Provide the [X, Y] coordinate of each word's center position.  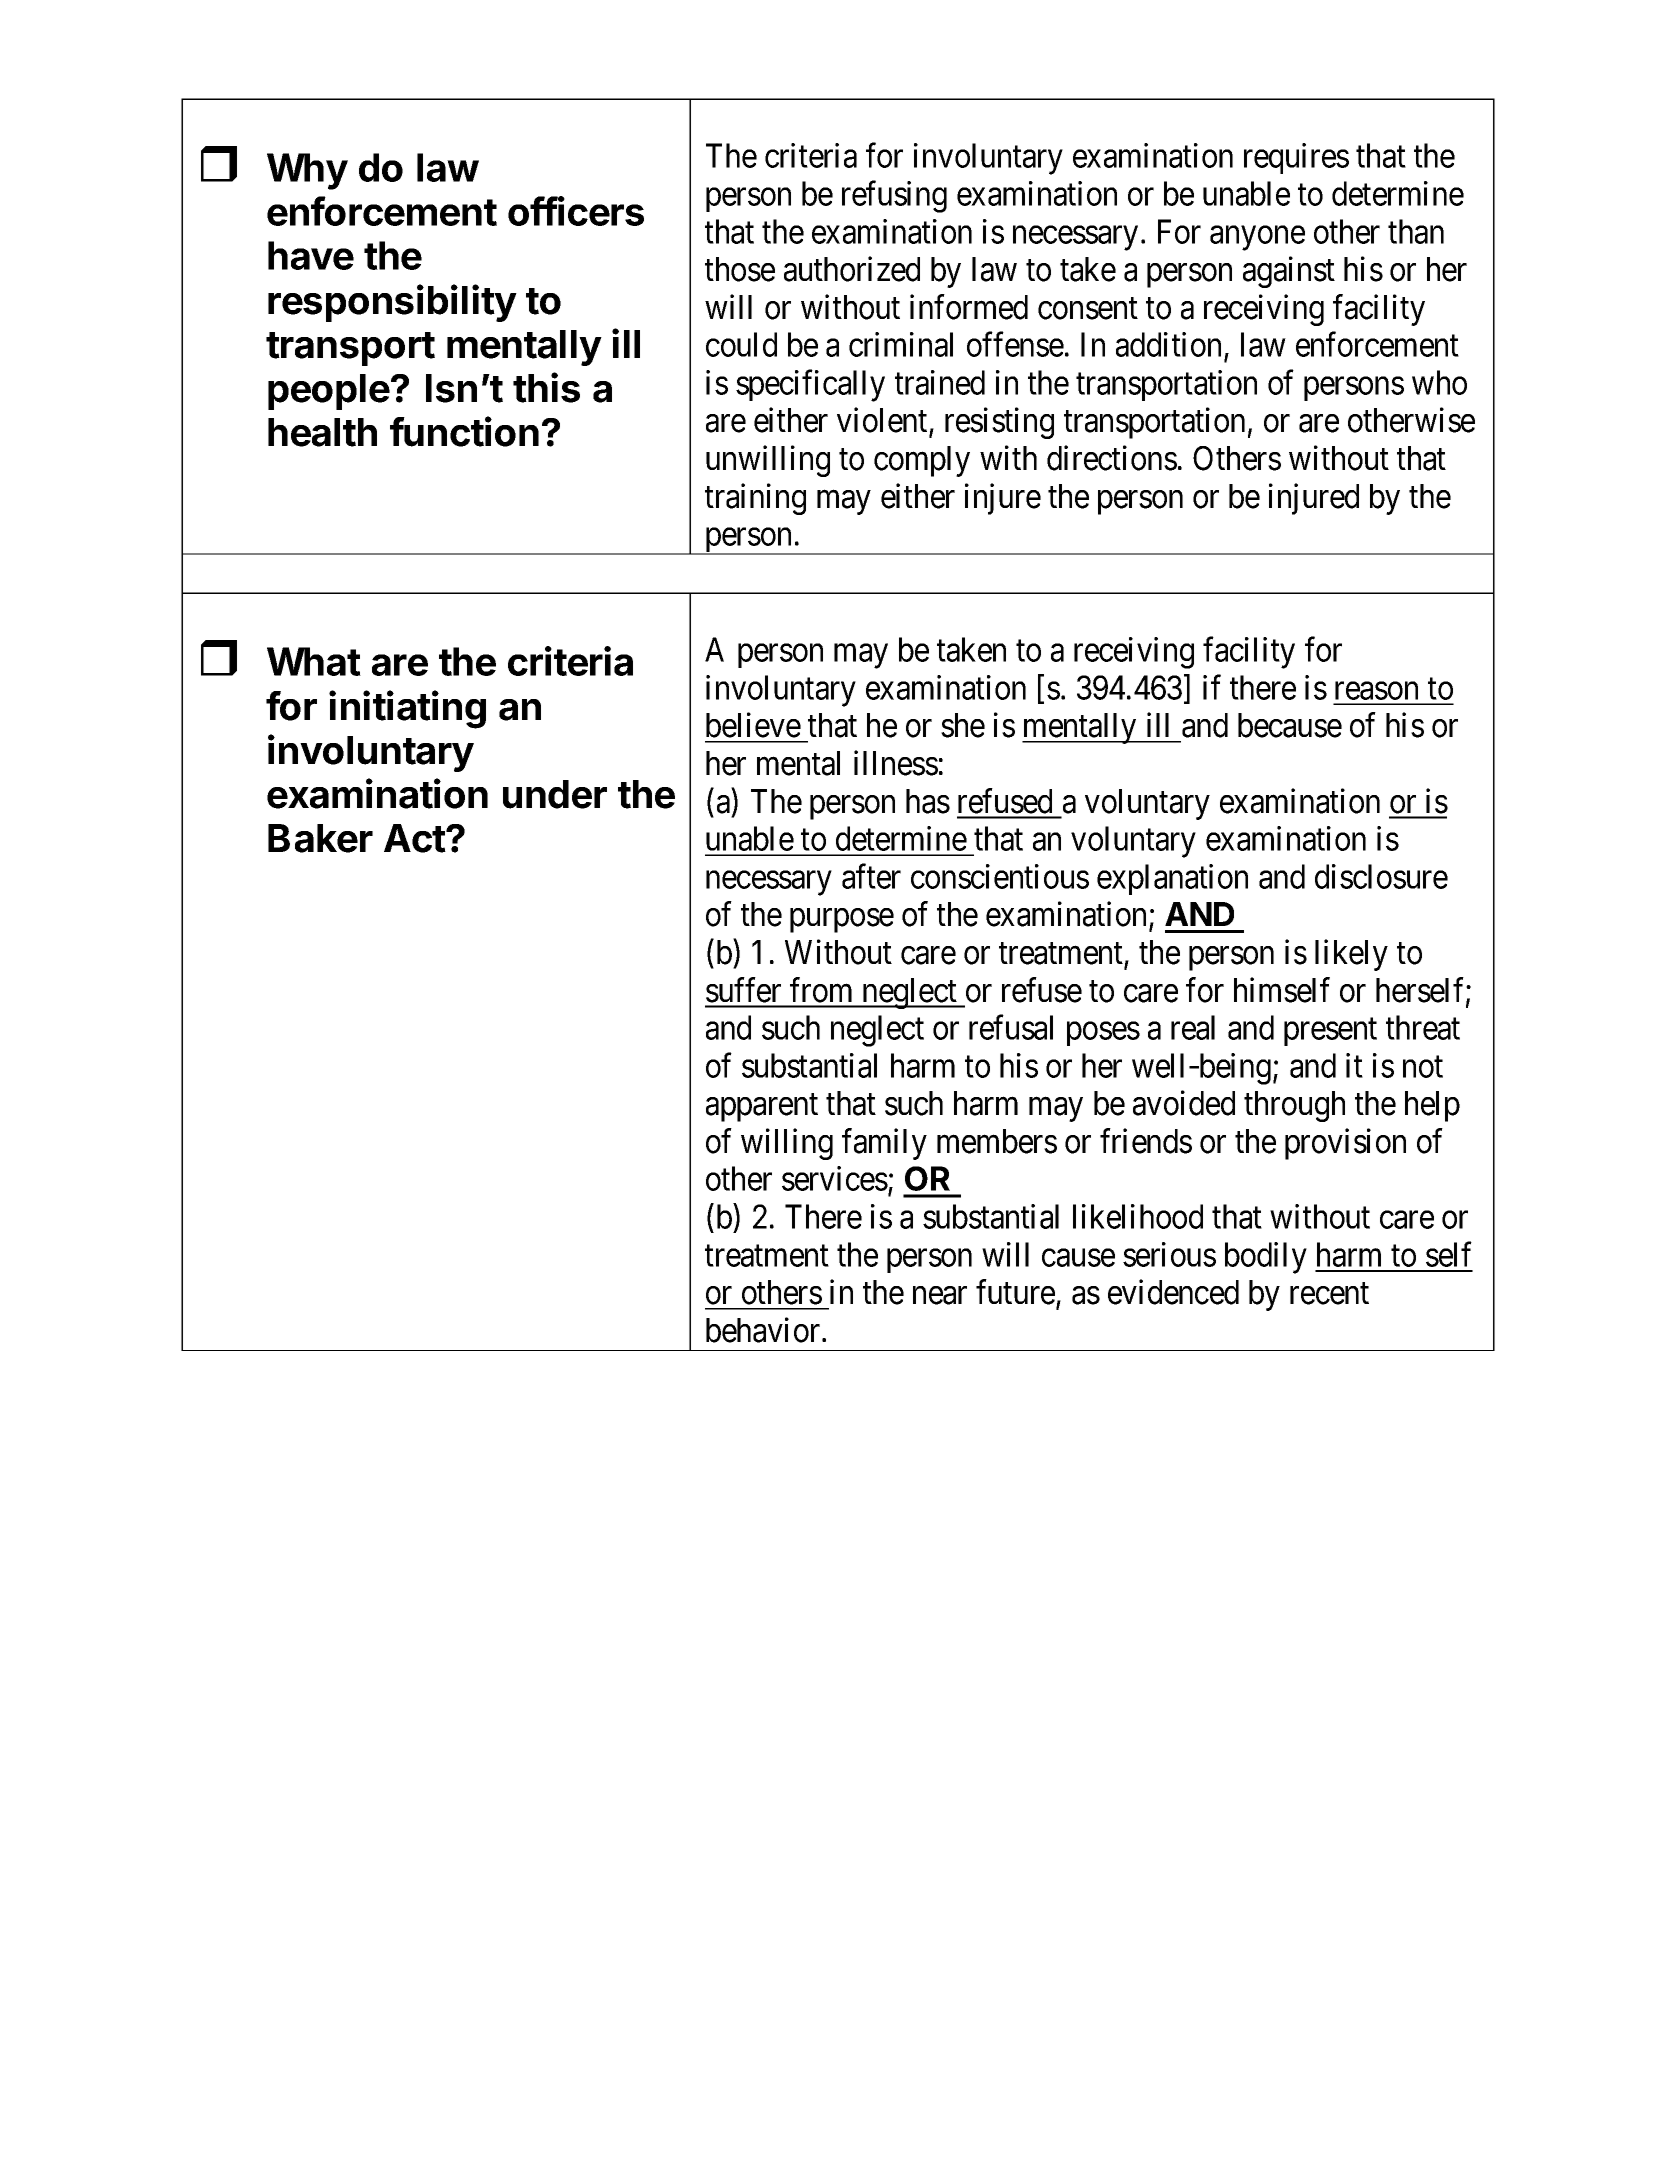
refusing [894, 197]
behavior [764, 1330]
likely [1351, 955]
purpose [842, 921]
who [1439, 382]
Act [415, 838]
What [314, 661]
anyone [1257, 238]
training [755, 499]
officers [576, 211]
